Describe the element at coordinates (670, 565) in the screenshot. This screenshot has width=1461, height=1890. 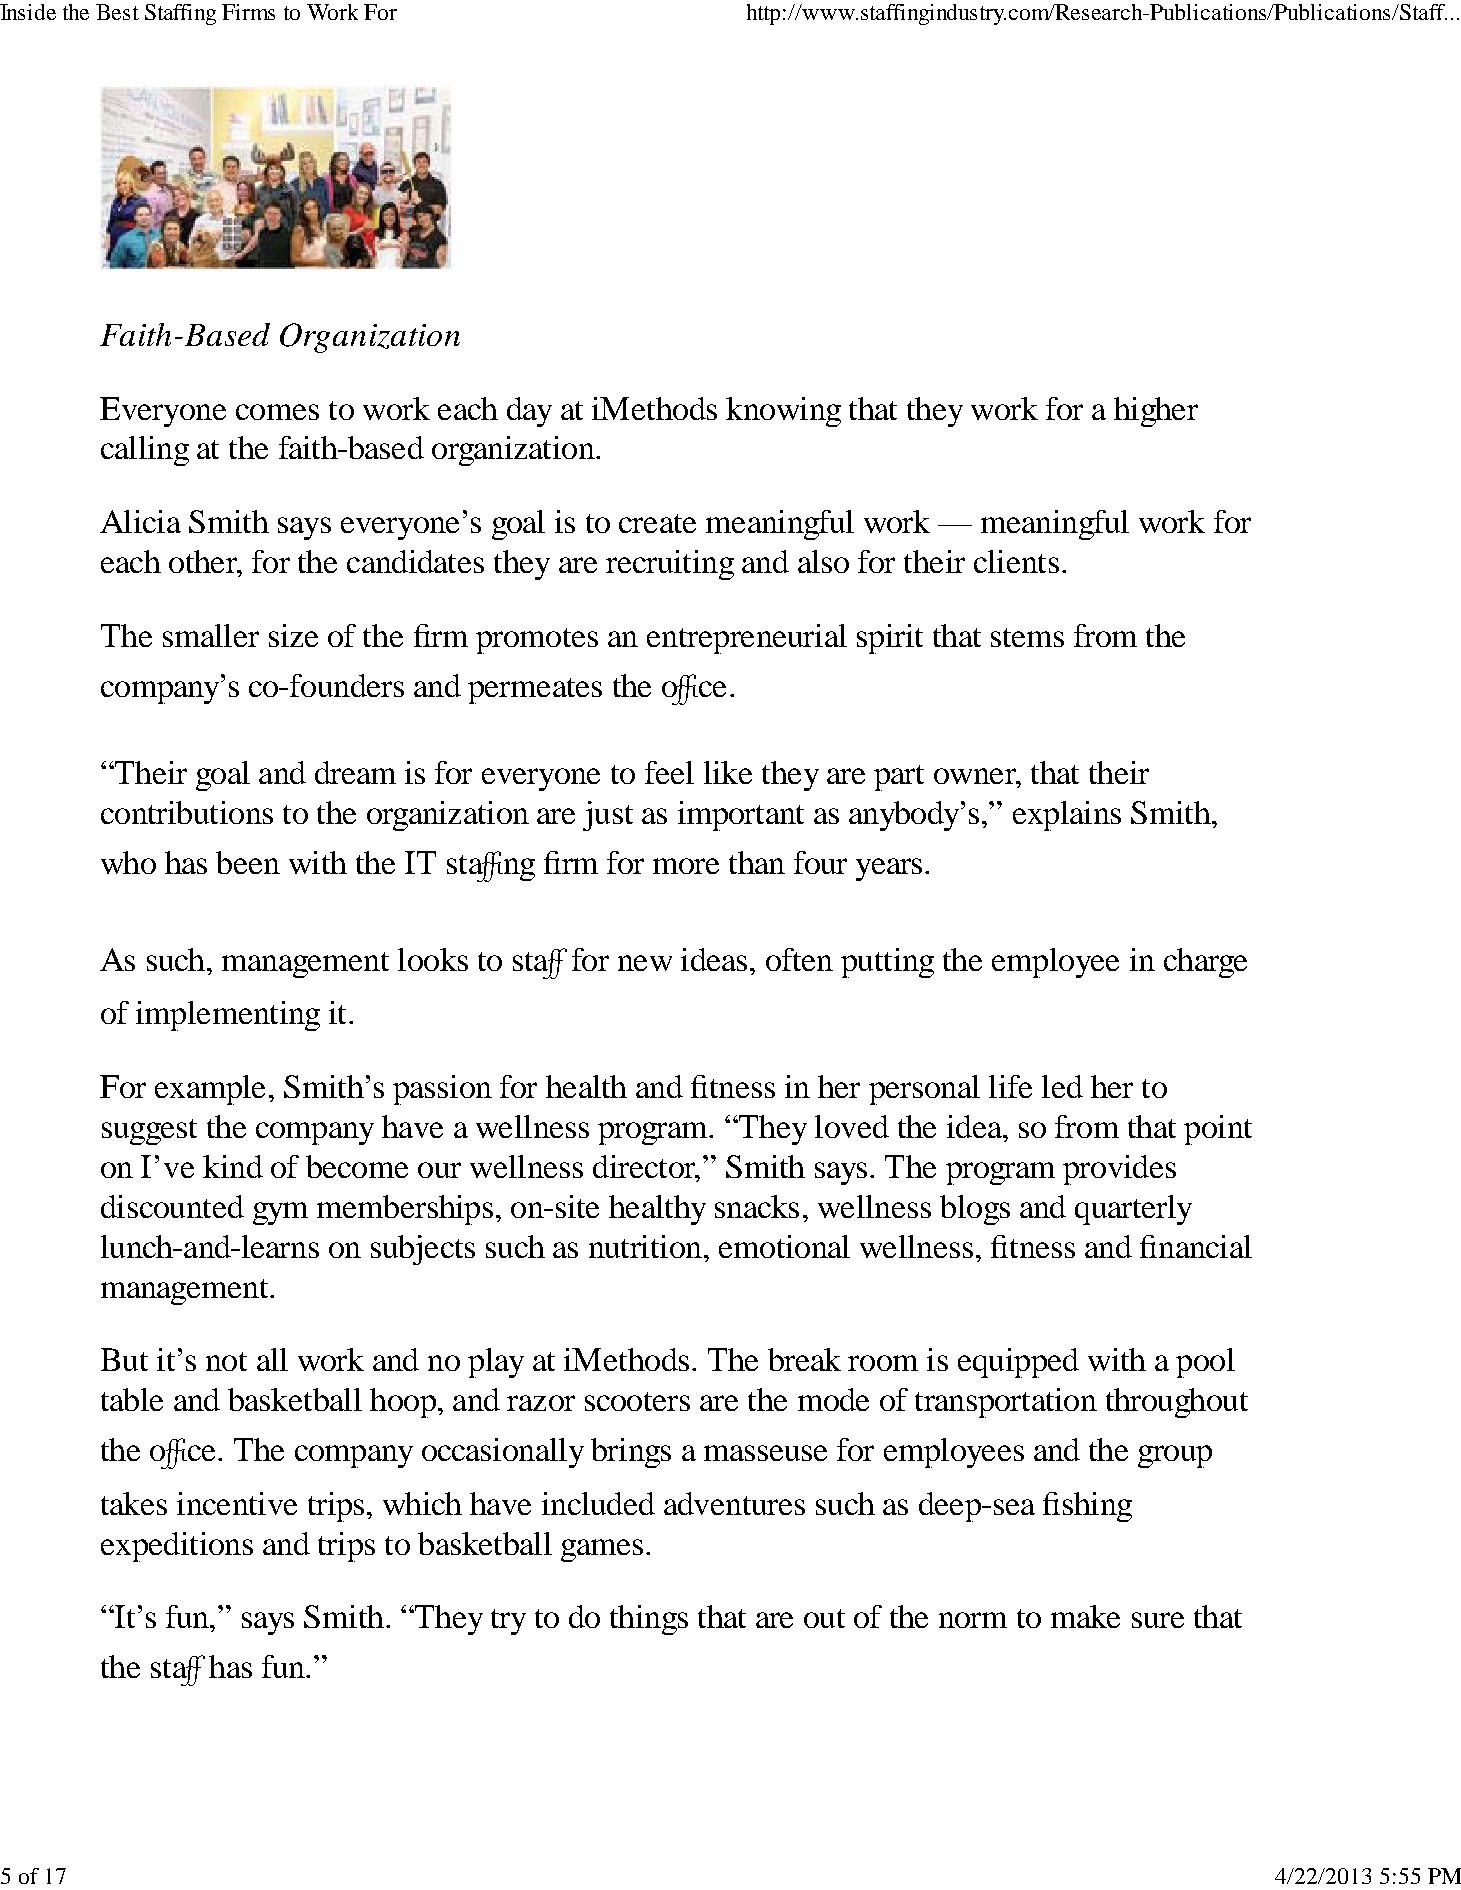
I see `recruiting` at that location.
